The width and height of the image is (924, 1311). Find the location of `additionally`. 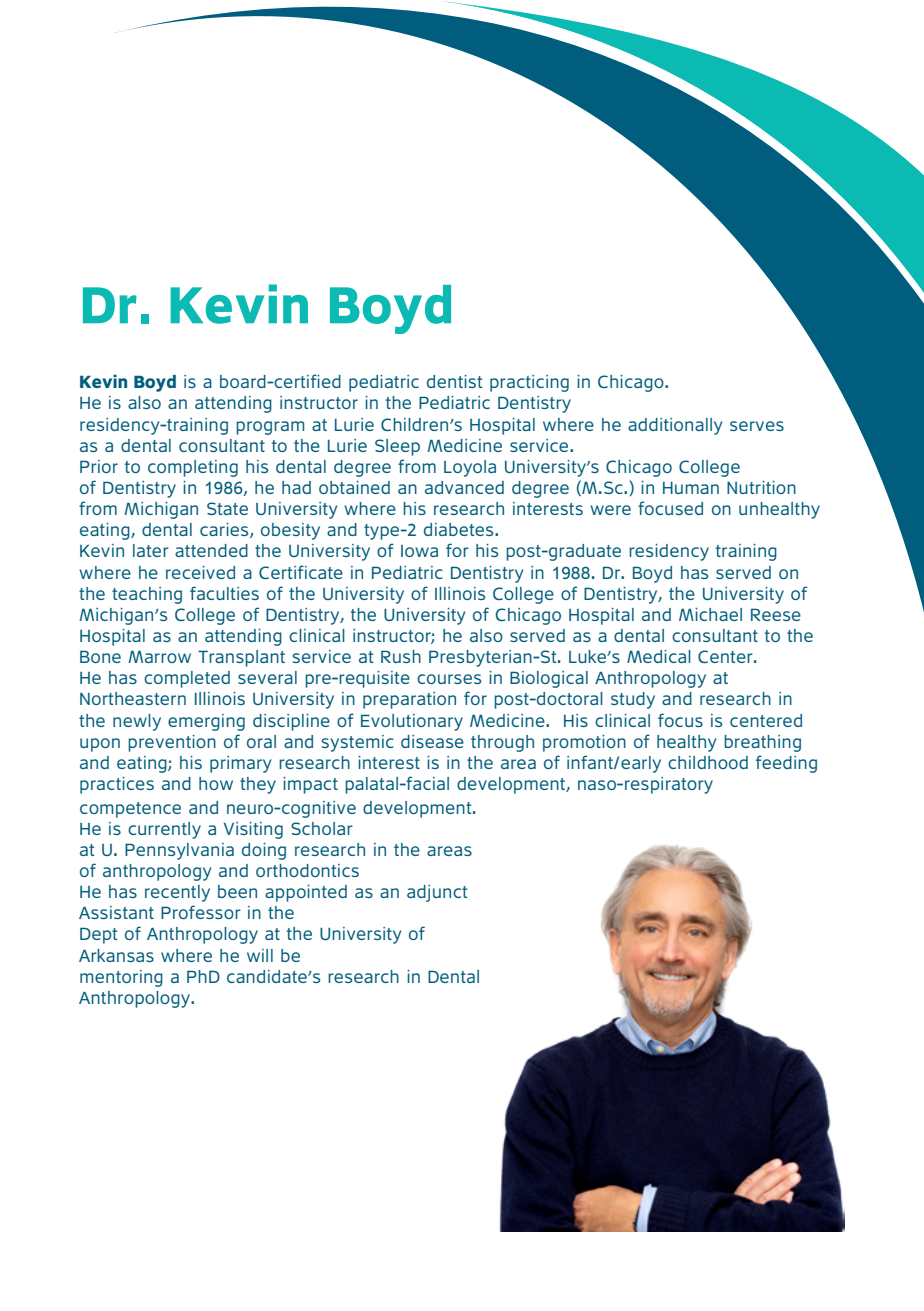

additionally is located at coordinates (675, 426).
